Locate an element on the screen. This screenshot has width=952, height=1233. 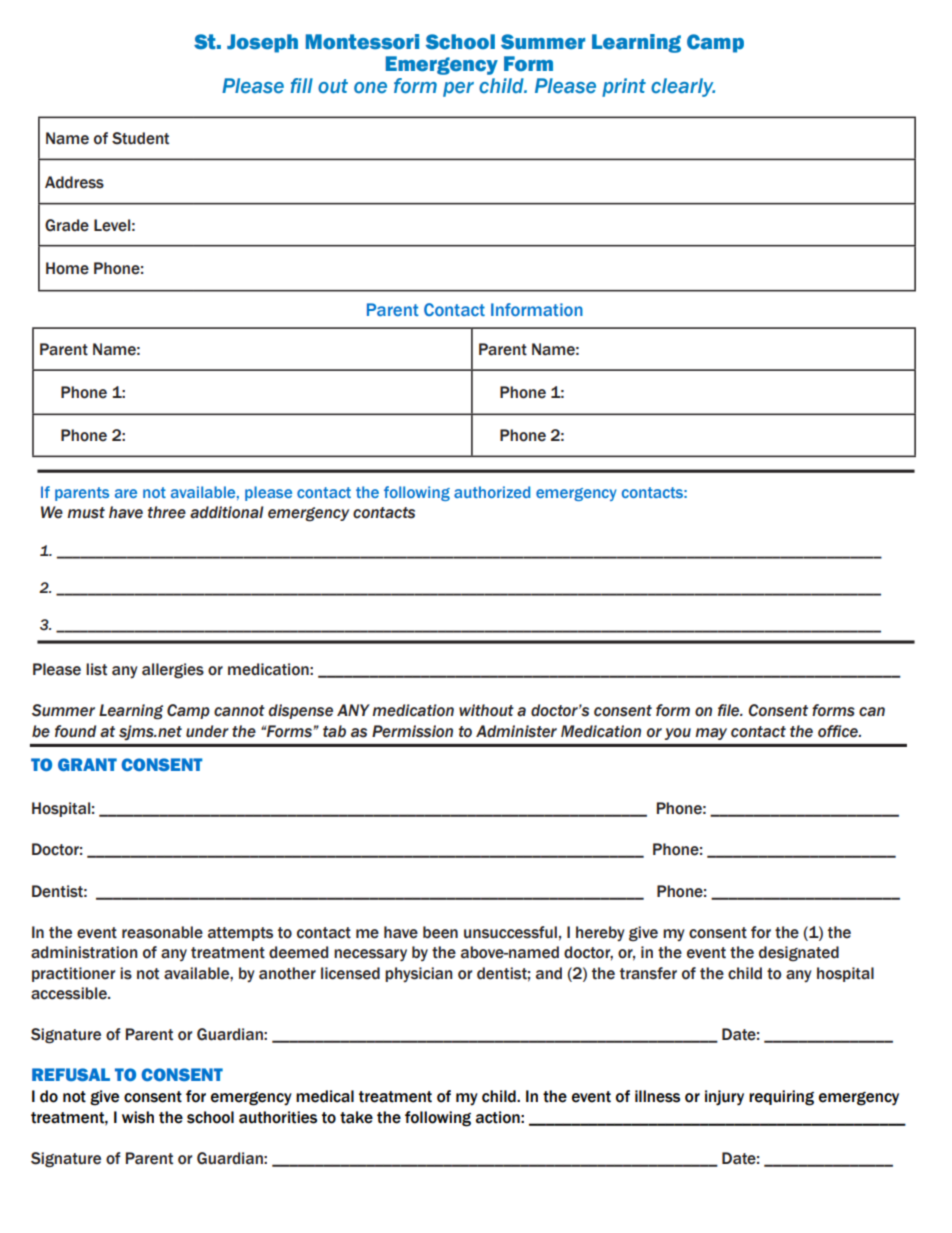
authorized is located at coordinates (492, 492).
